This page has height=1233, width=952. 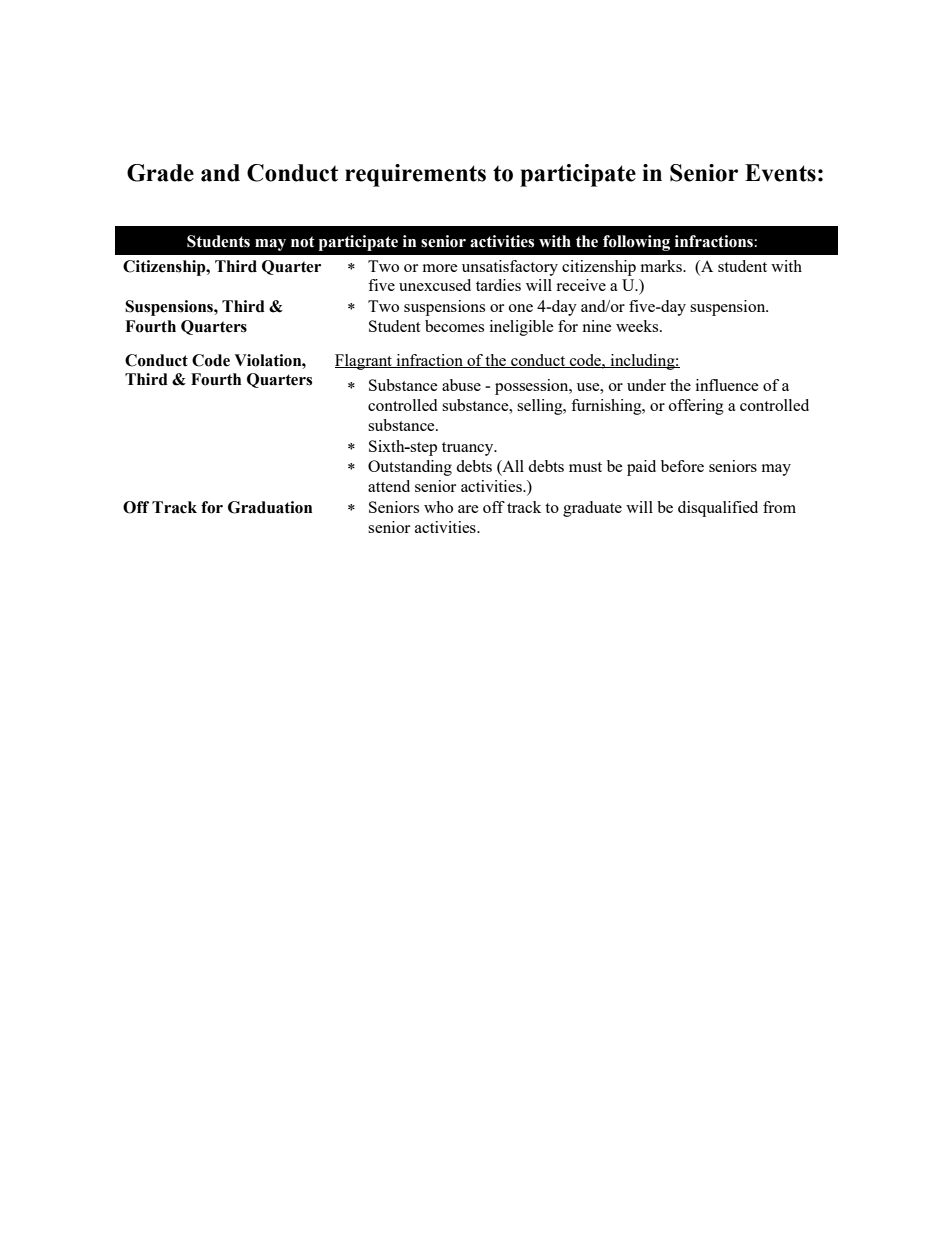 What do you see at coordinates (636, 243) in the page?
I see `following` at bounding box center [636, 243].
